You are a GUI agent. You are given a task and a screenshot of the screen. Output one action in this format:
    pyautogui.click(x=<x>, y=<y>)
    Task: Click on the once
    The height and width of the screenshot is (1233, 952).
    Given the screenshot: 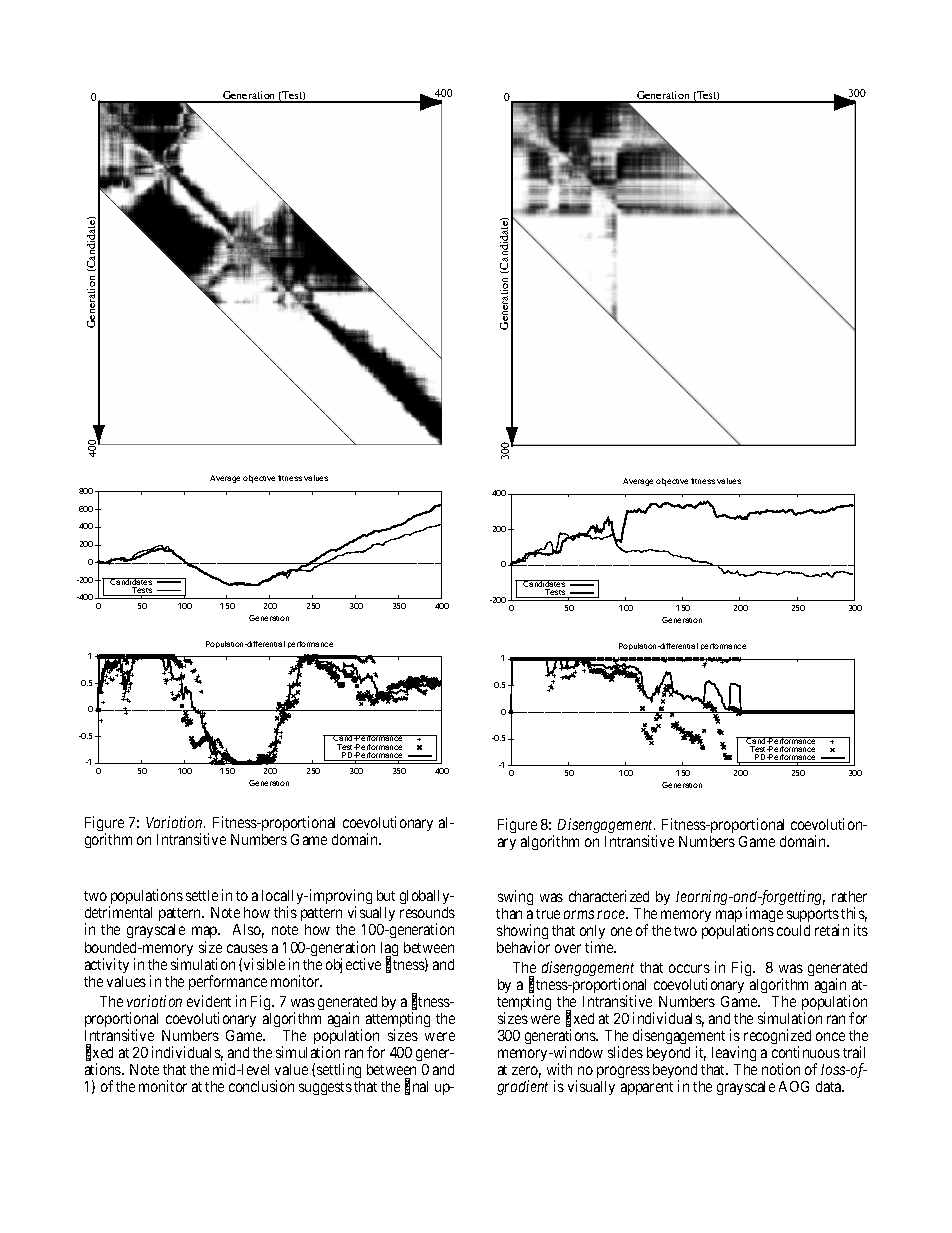 What is the action you would take?
    pyautogui.click(x=830, y=1036)
